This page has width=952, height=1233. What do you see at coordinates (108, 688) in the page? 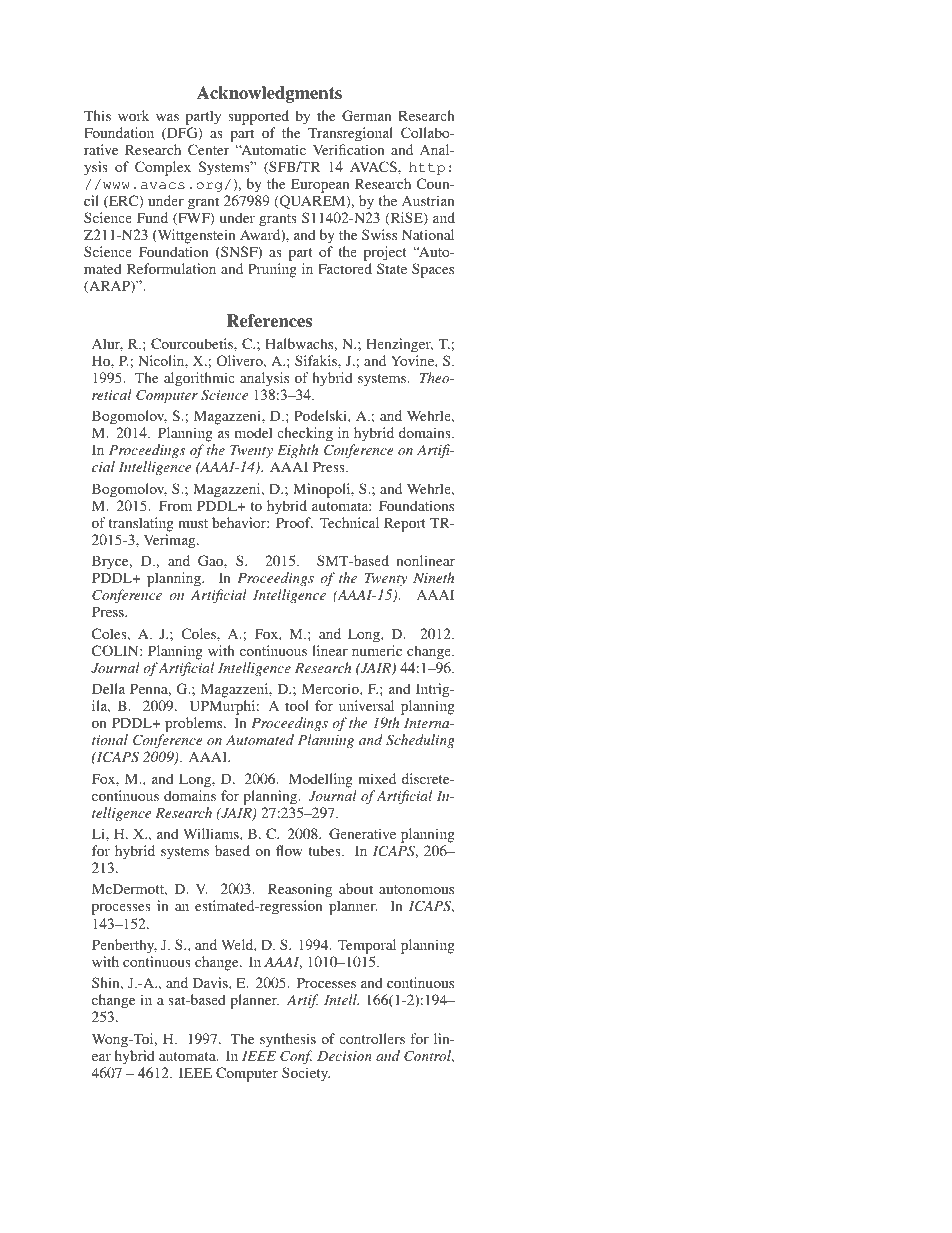
I see `Della` at bounding box center [108, 688].
